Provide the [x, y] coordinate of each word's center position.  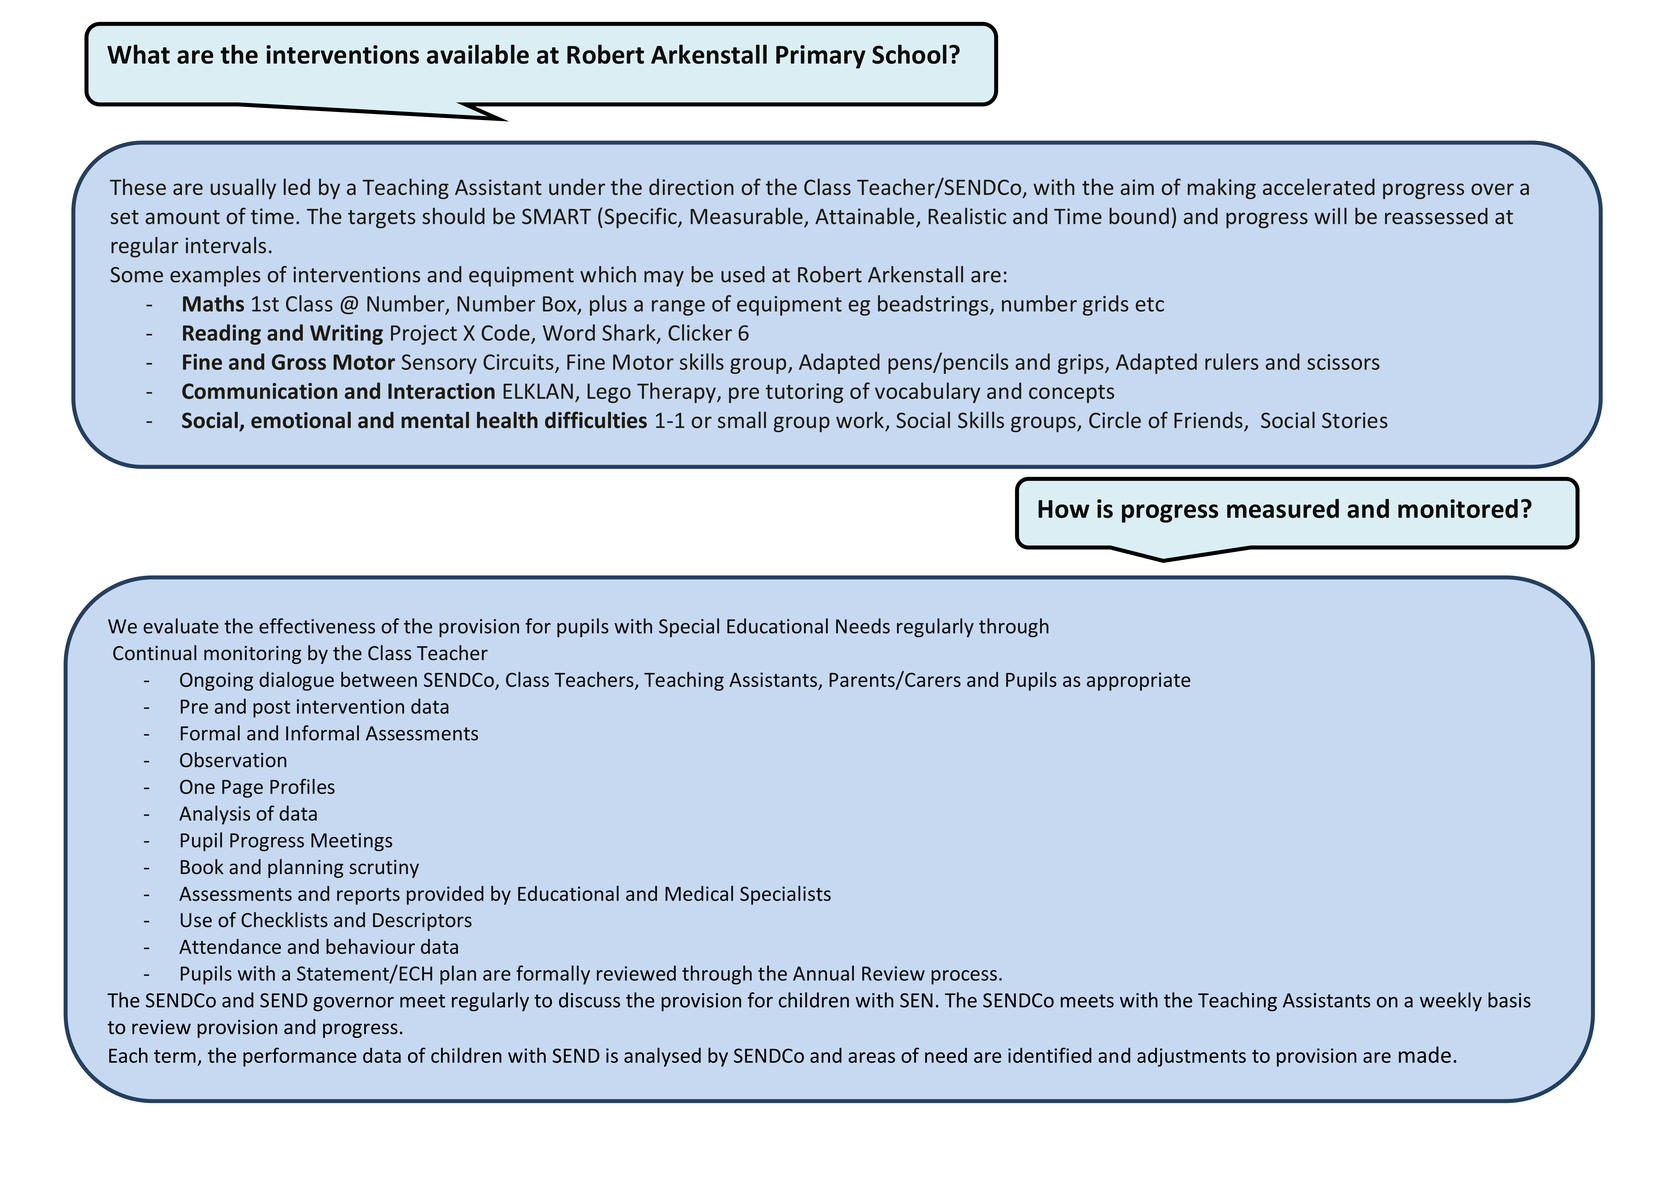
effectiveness [317, 626]
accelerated [1319, 186]
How [1064, 509]
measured [1283, 508]
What [138, 54]
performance [300, 1057]
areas [871, 1057]
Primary [821, 57]
